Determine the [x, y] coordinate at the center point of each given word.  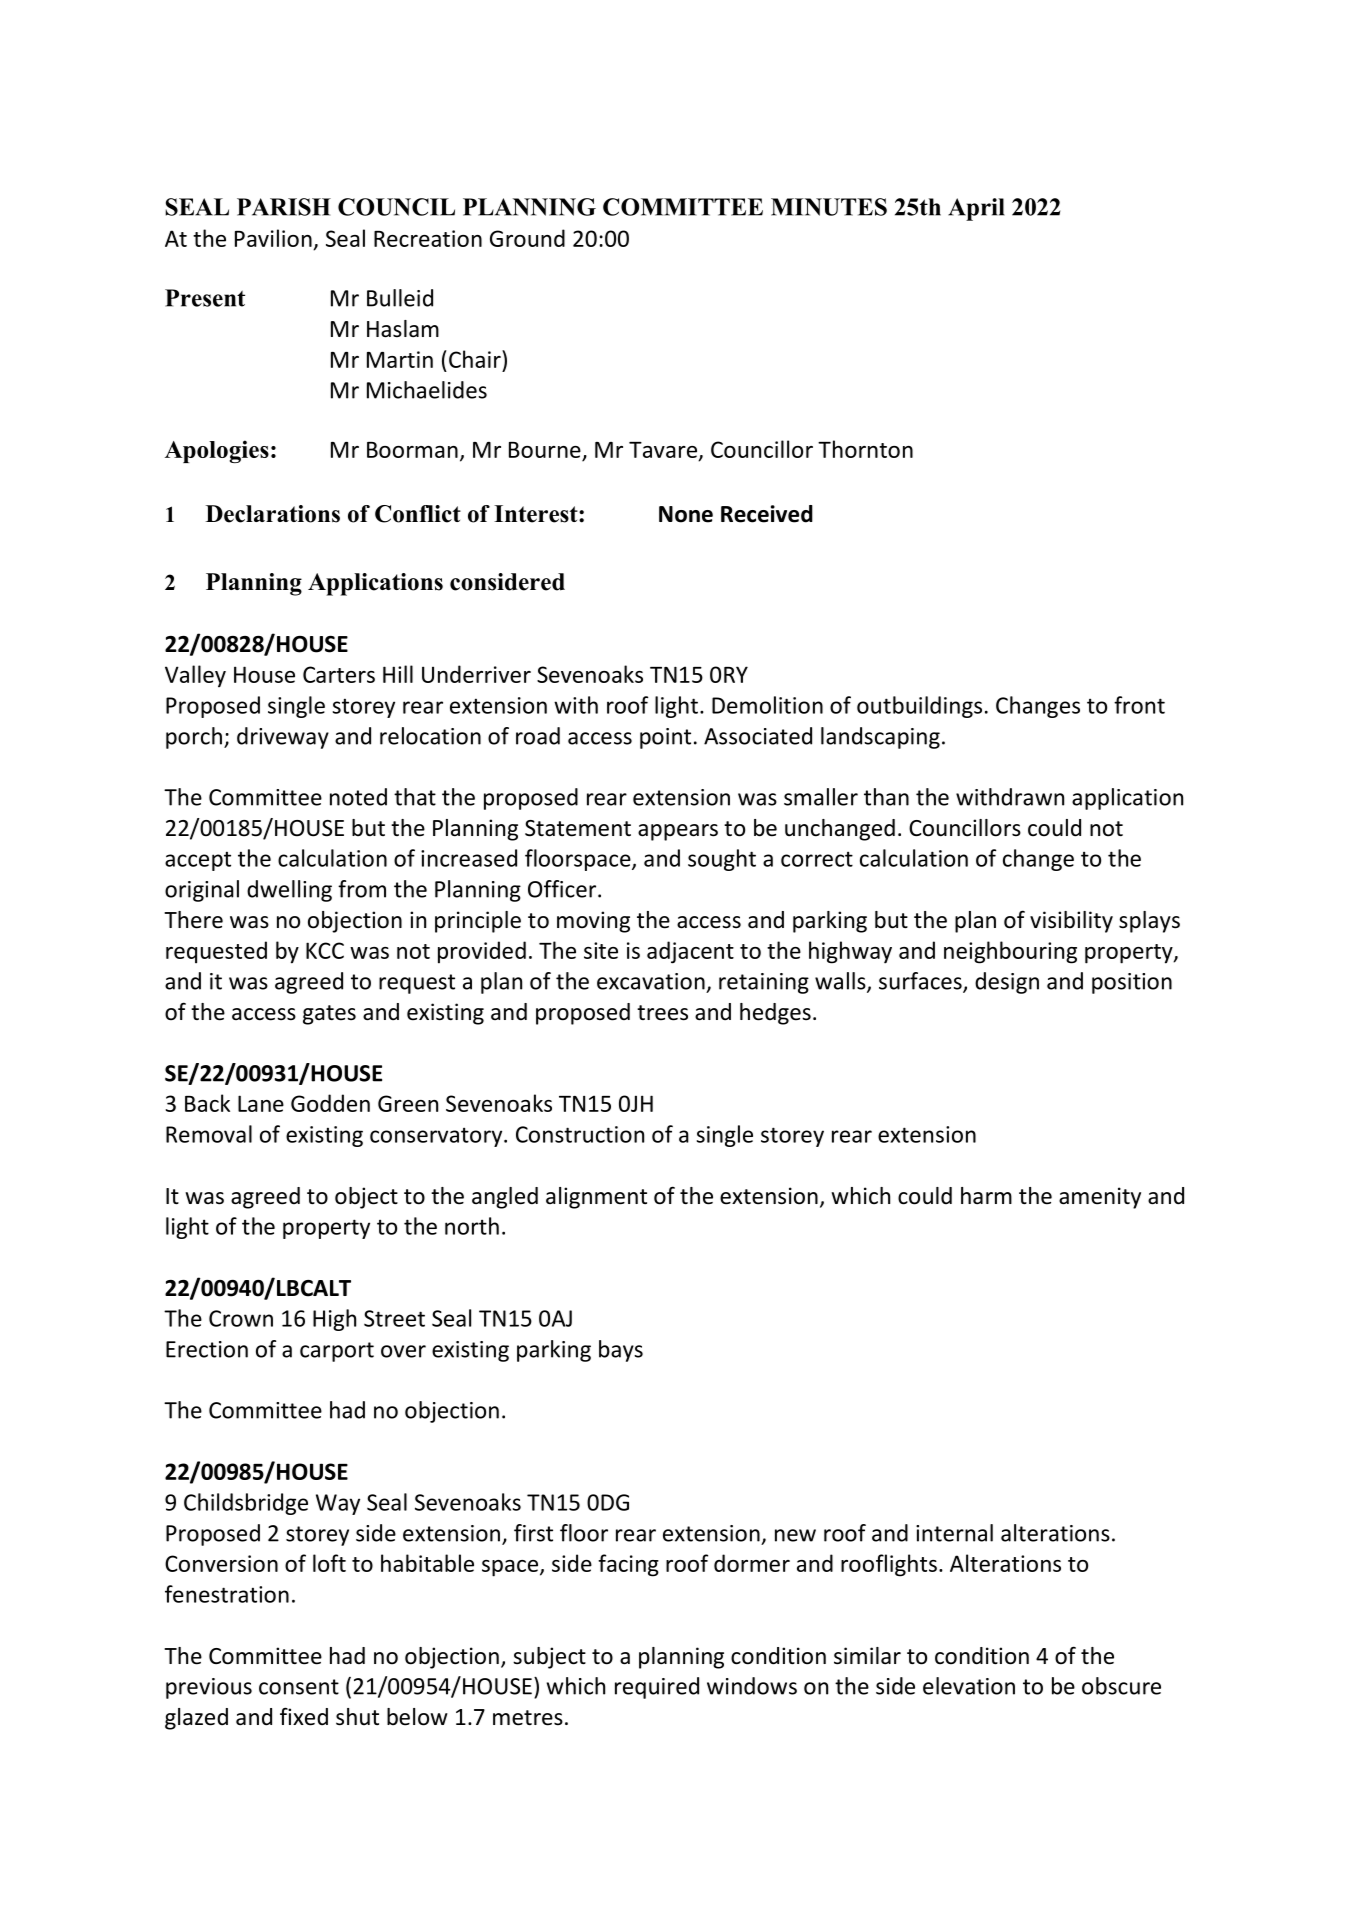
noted [358, 797]
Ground [527, 238]
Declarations [273, 514]
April [976, 209]
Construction [580, 1134]
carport [337, 1352]
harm [986, 1196]
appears [678, 832]
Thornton [865, 449]
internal [954, 1533]
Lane [261, 1103]
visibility [1071, 922]
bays [621, 1351]
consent [299, 1687]
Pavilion [274, 239]
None [686, 514]
